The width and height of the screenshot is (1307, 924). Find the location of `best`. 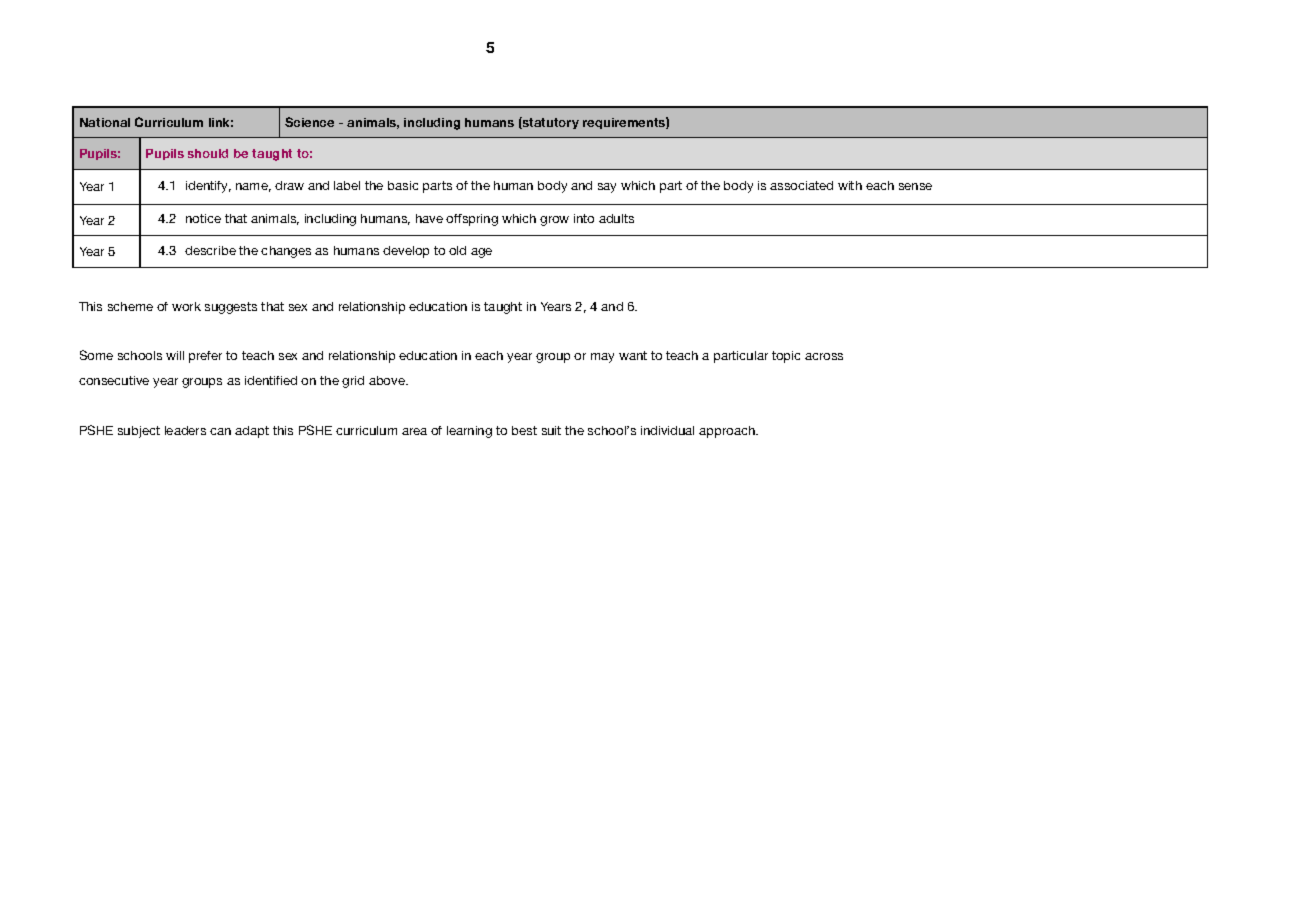

best is located at coordinates (524, 430).
